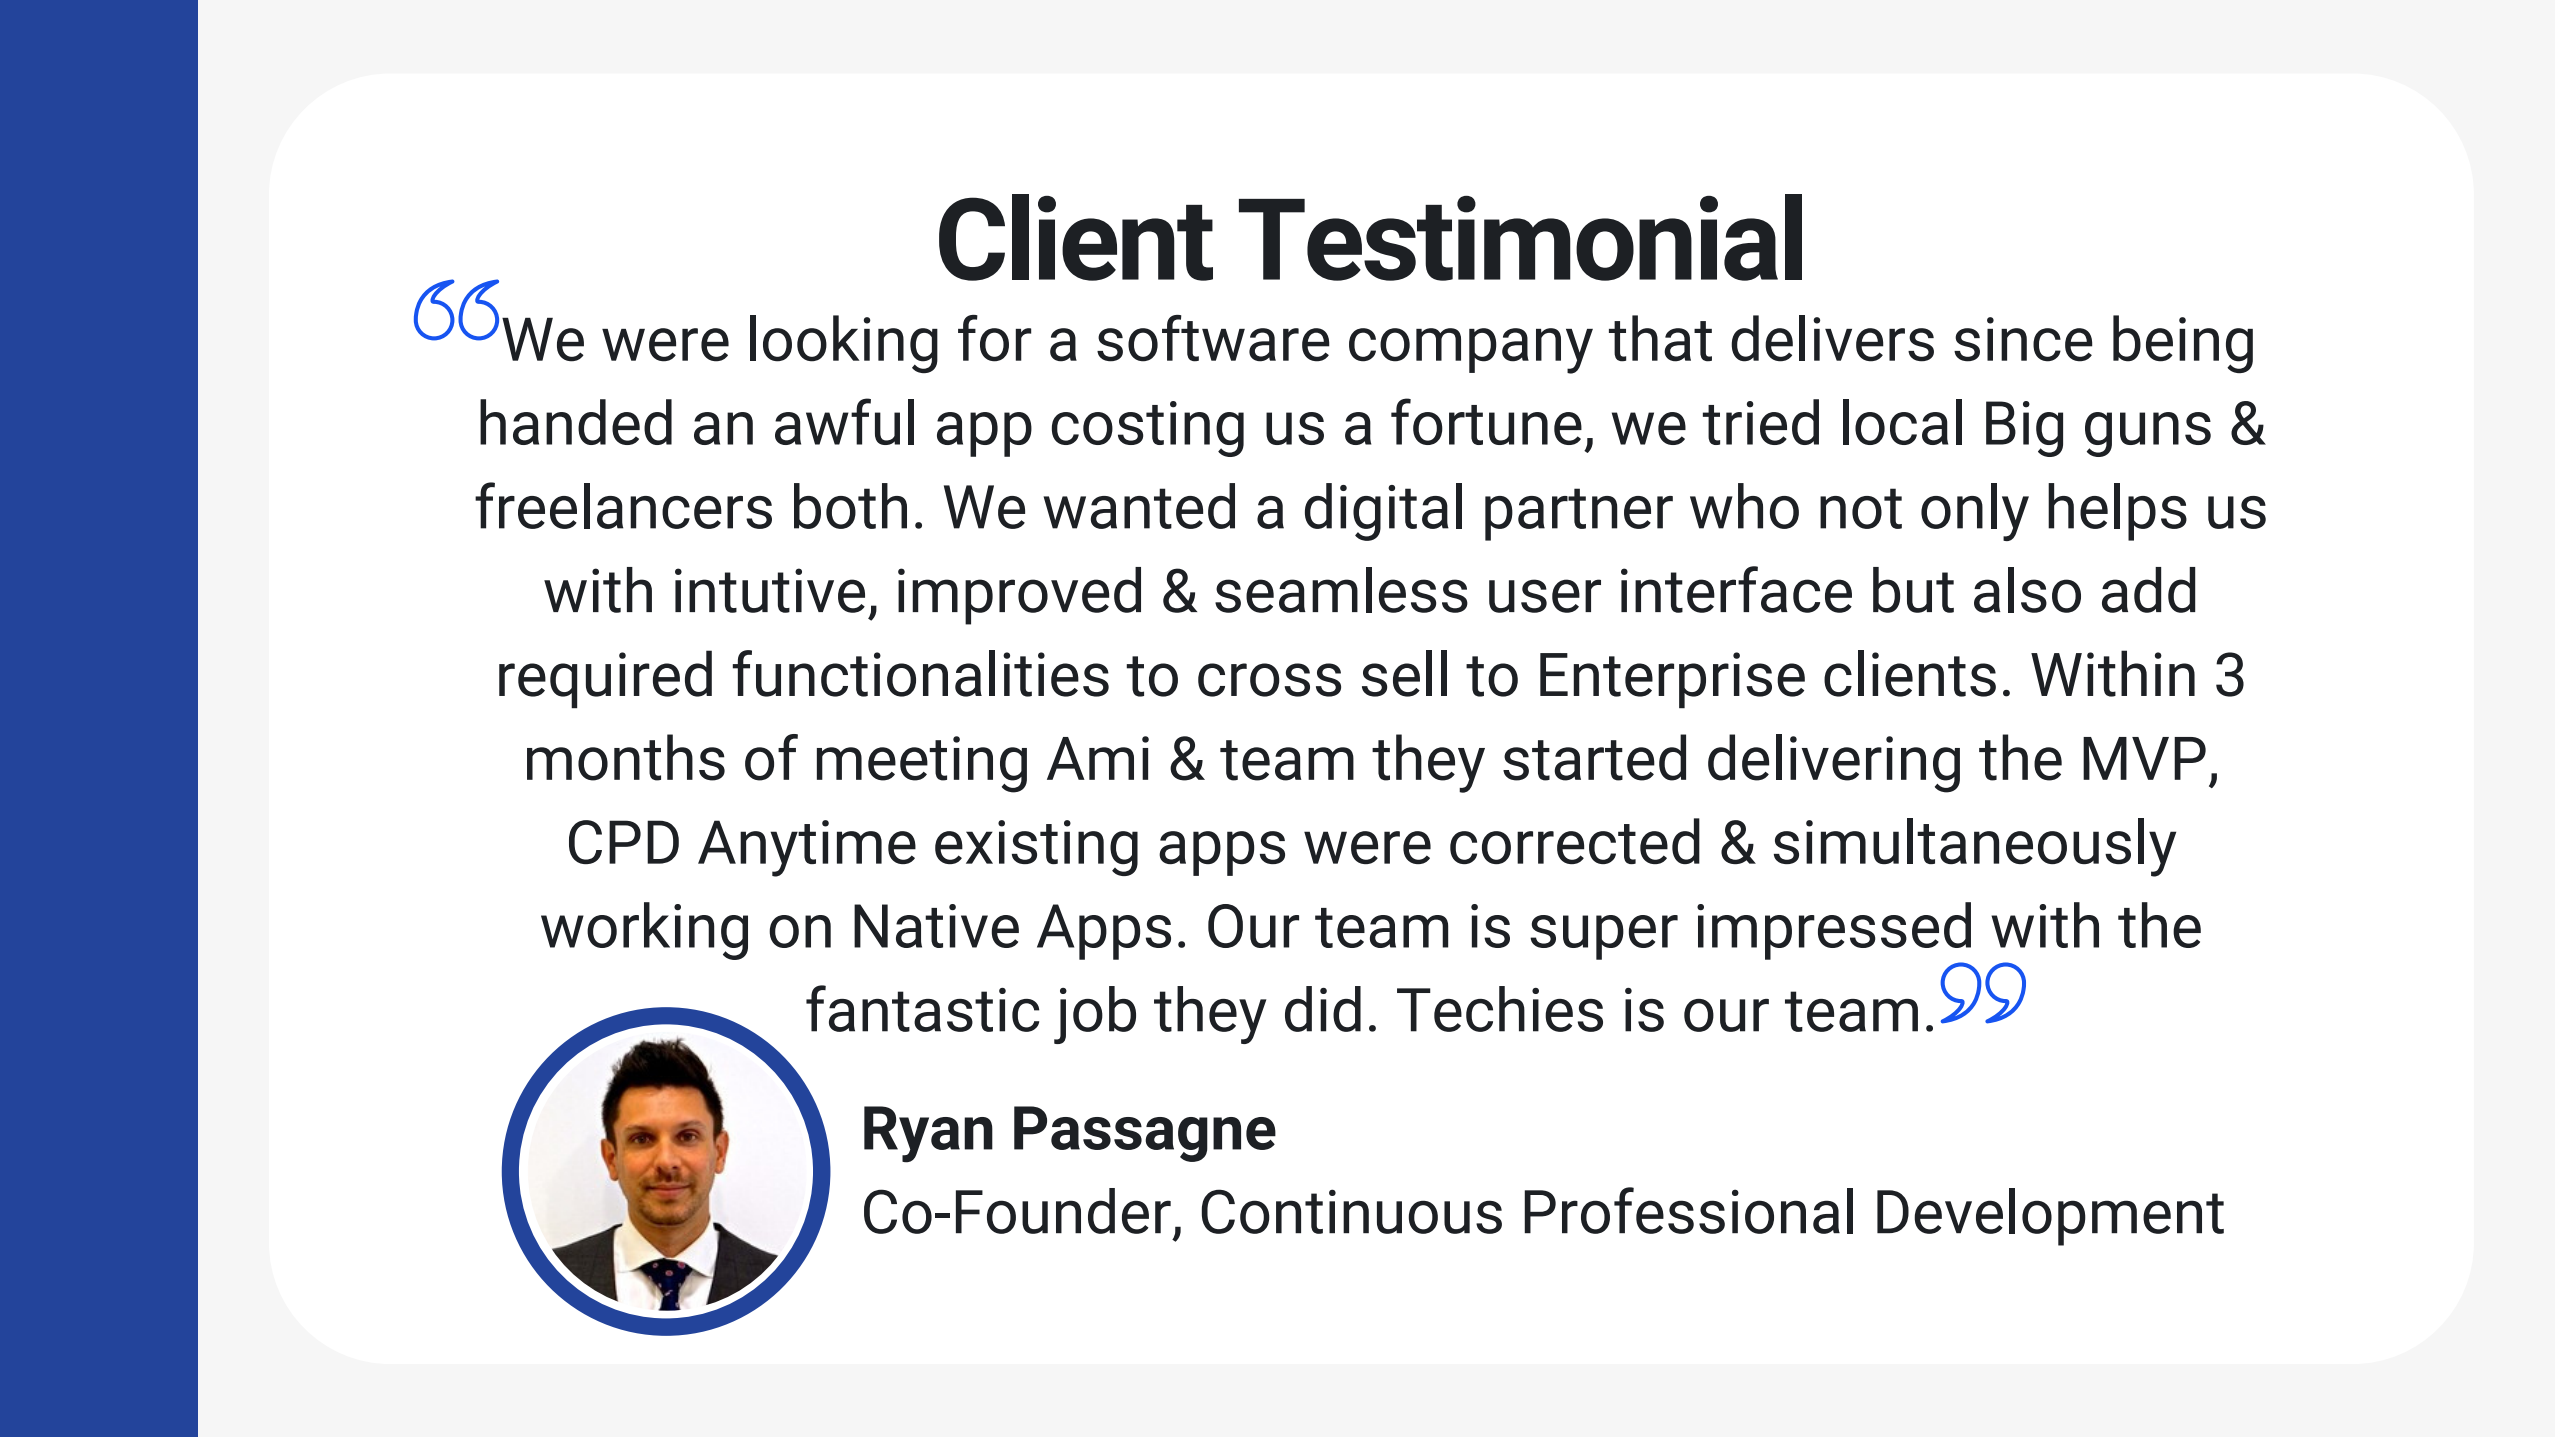  Describe the element at coordinates (626, 757) in the screenshot. I see `months` at that location.
